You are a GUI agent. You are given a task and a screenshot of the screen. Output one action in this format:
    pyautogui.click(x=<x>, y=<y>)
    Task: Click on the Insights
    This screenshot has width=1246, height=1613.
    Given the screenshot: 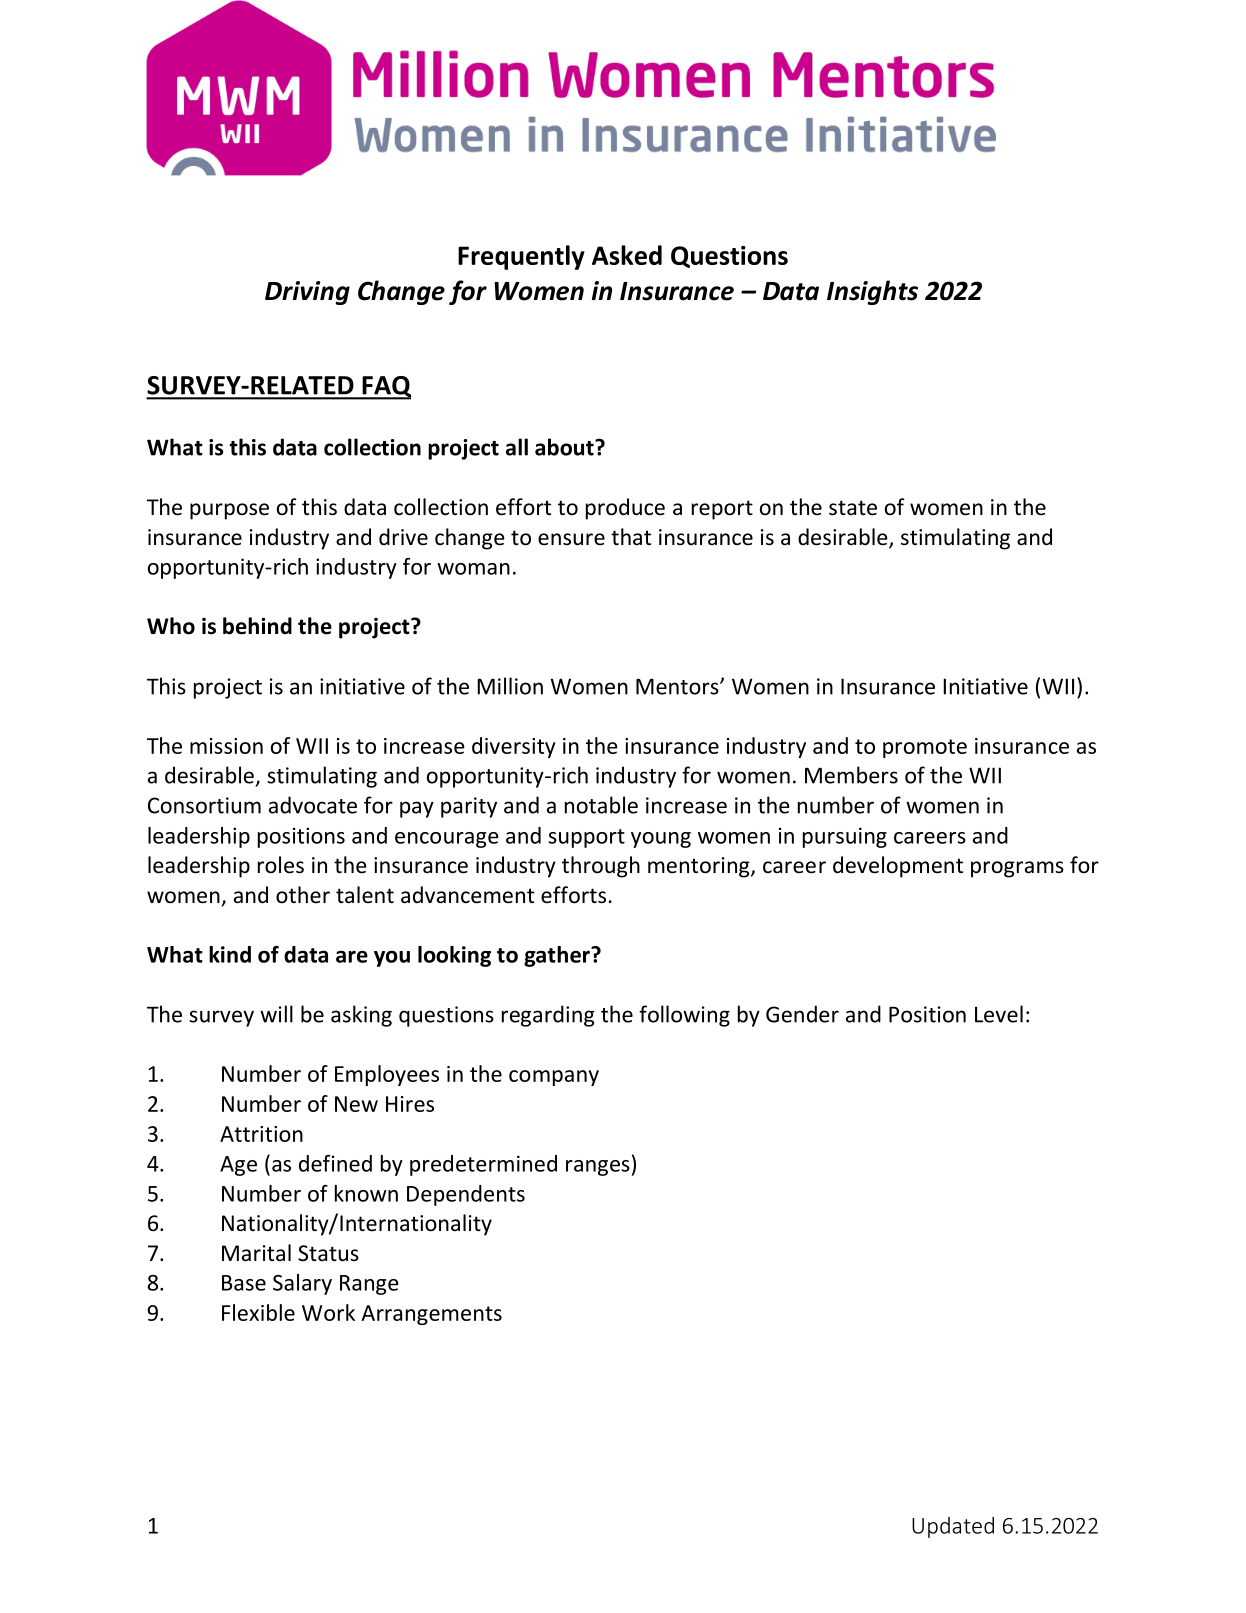 What is the action you would take?
    pyautogui.click(x=872, y=292)
